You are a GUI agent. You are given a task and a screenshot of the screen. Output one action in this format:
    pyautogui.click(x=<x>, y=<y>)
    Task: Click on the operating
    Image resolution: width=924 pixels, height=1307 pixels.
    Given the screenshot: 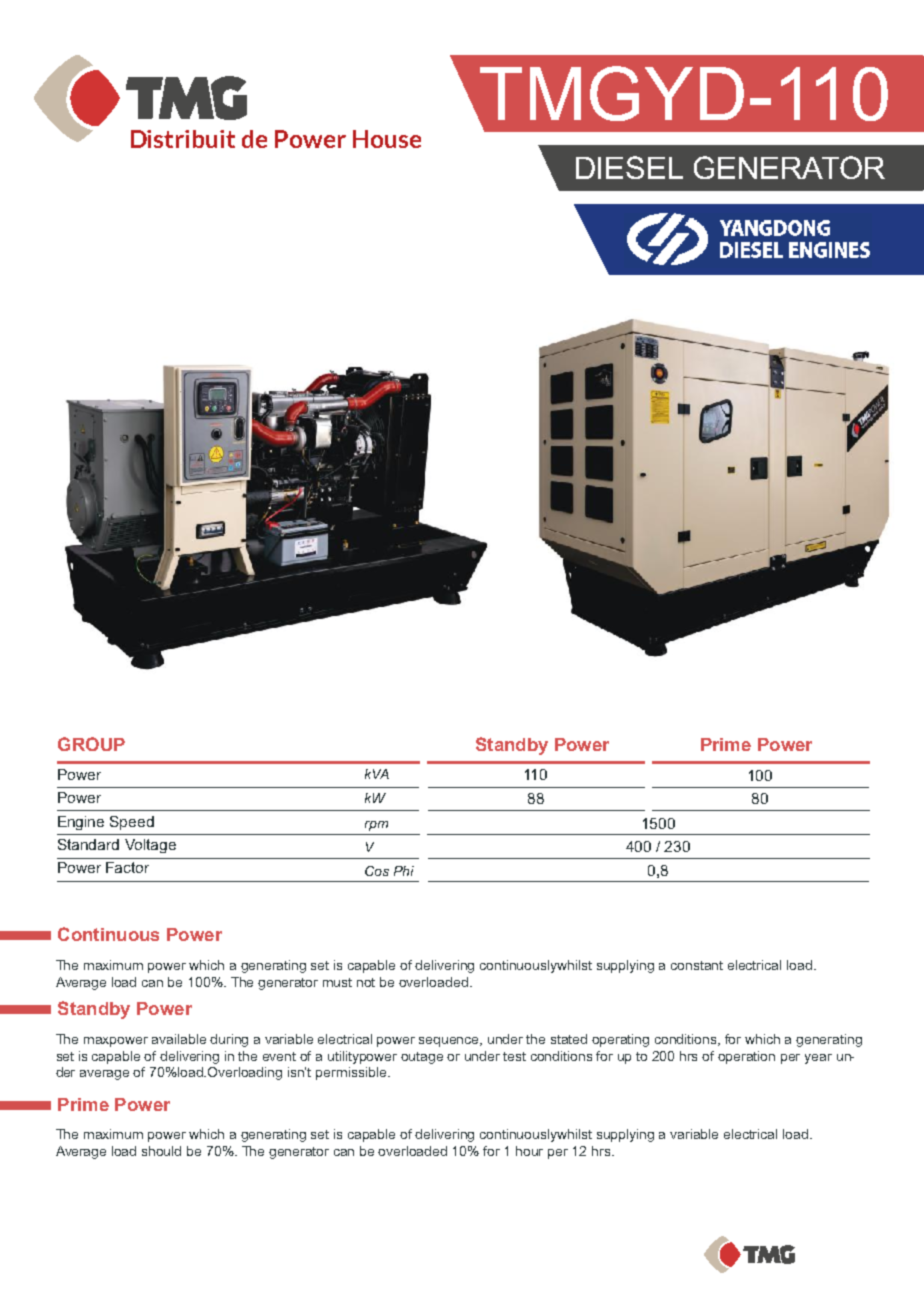 What is the action you would take?
    pyautogui.click(x=620, y=1040)
